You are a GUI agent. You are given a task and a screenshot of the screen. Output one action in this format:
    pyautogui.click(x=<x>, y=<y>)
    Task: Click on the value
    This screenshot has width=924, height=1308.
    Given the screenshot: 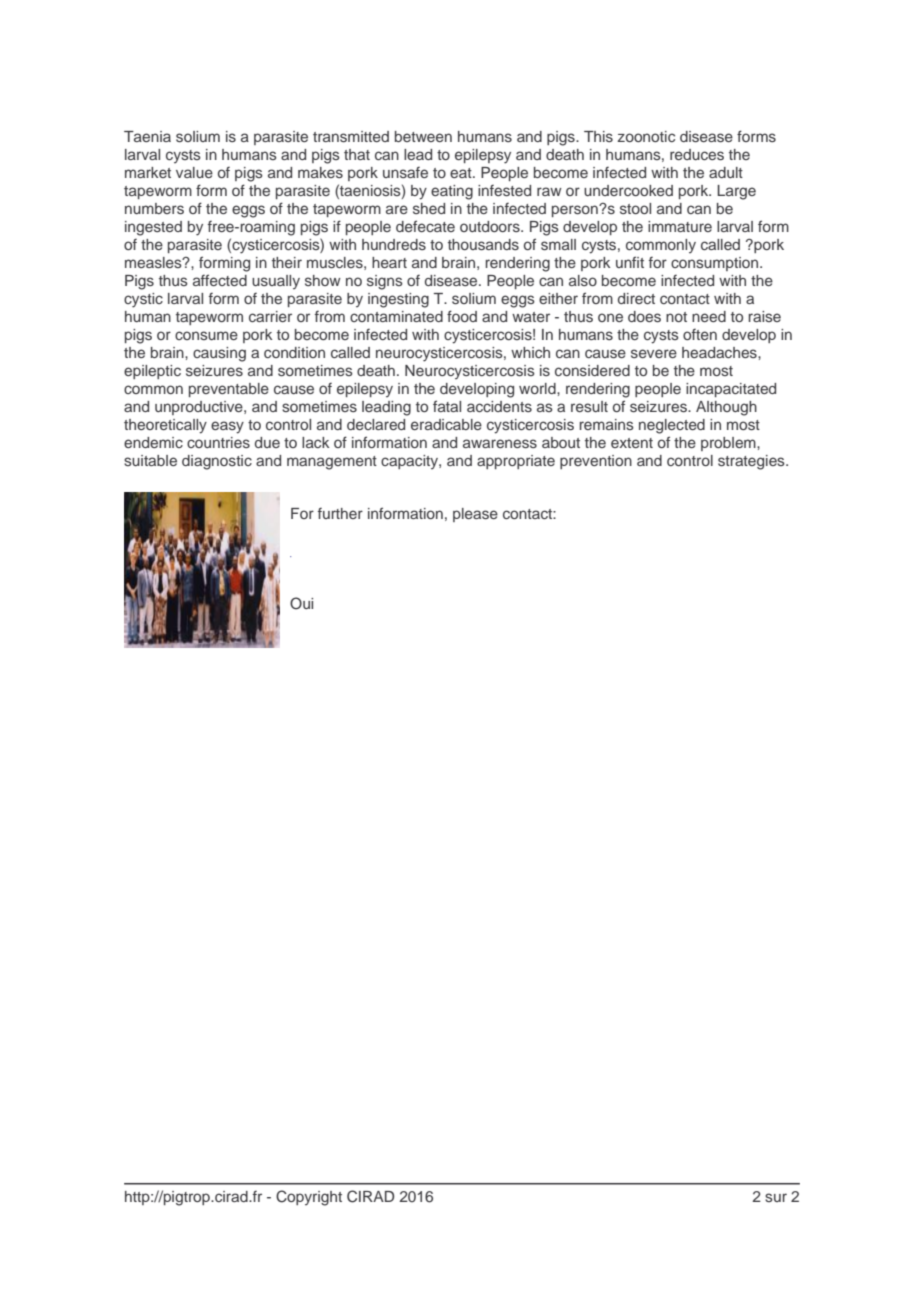 What is the action you would take?
    pyautogui.click(x=194, y=172)
